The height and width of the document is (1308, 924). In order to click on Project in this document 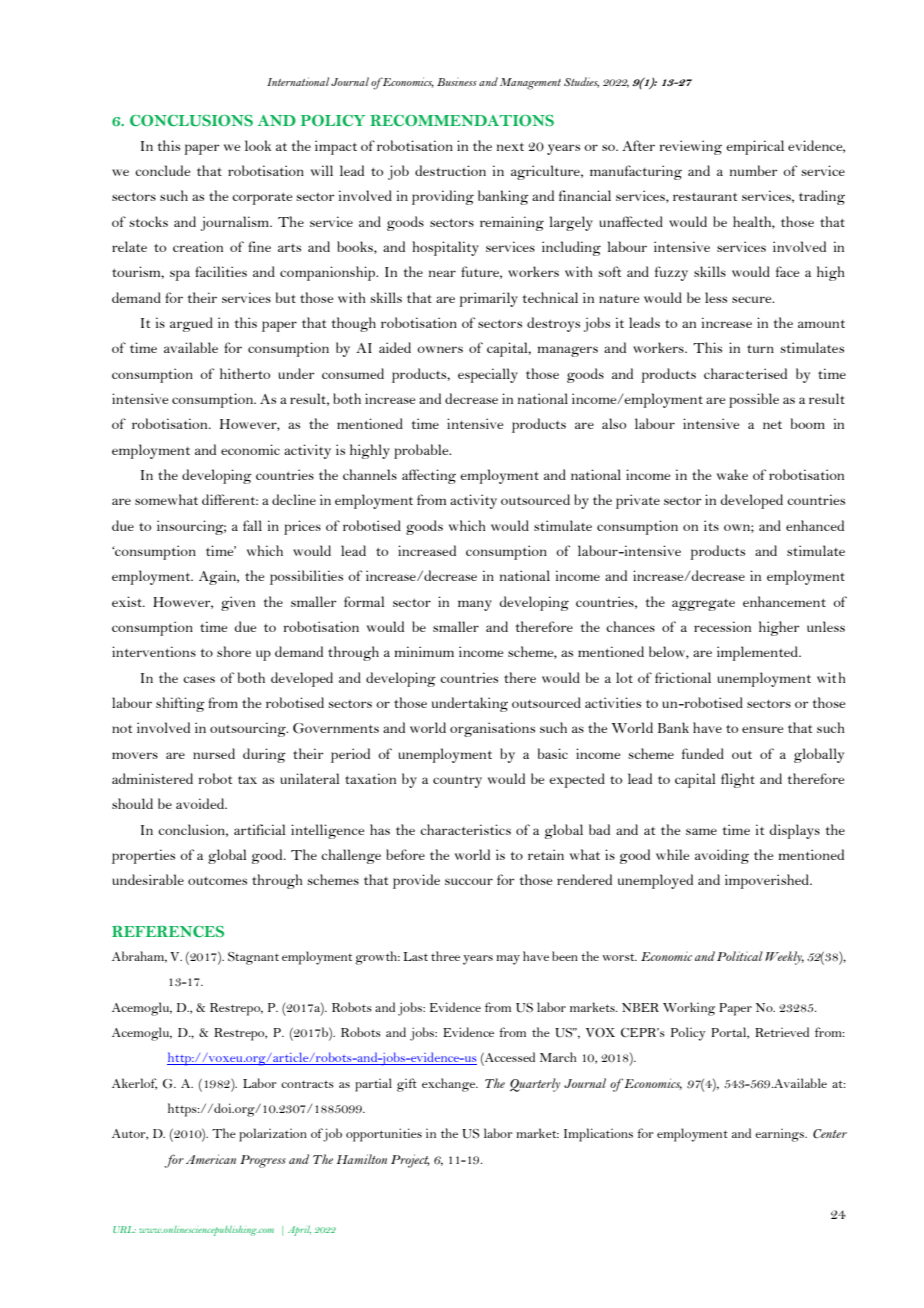, I will do `click(410, 1161)`.
